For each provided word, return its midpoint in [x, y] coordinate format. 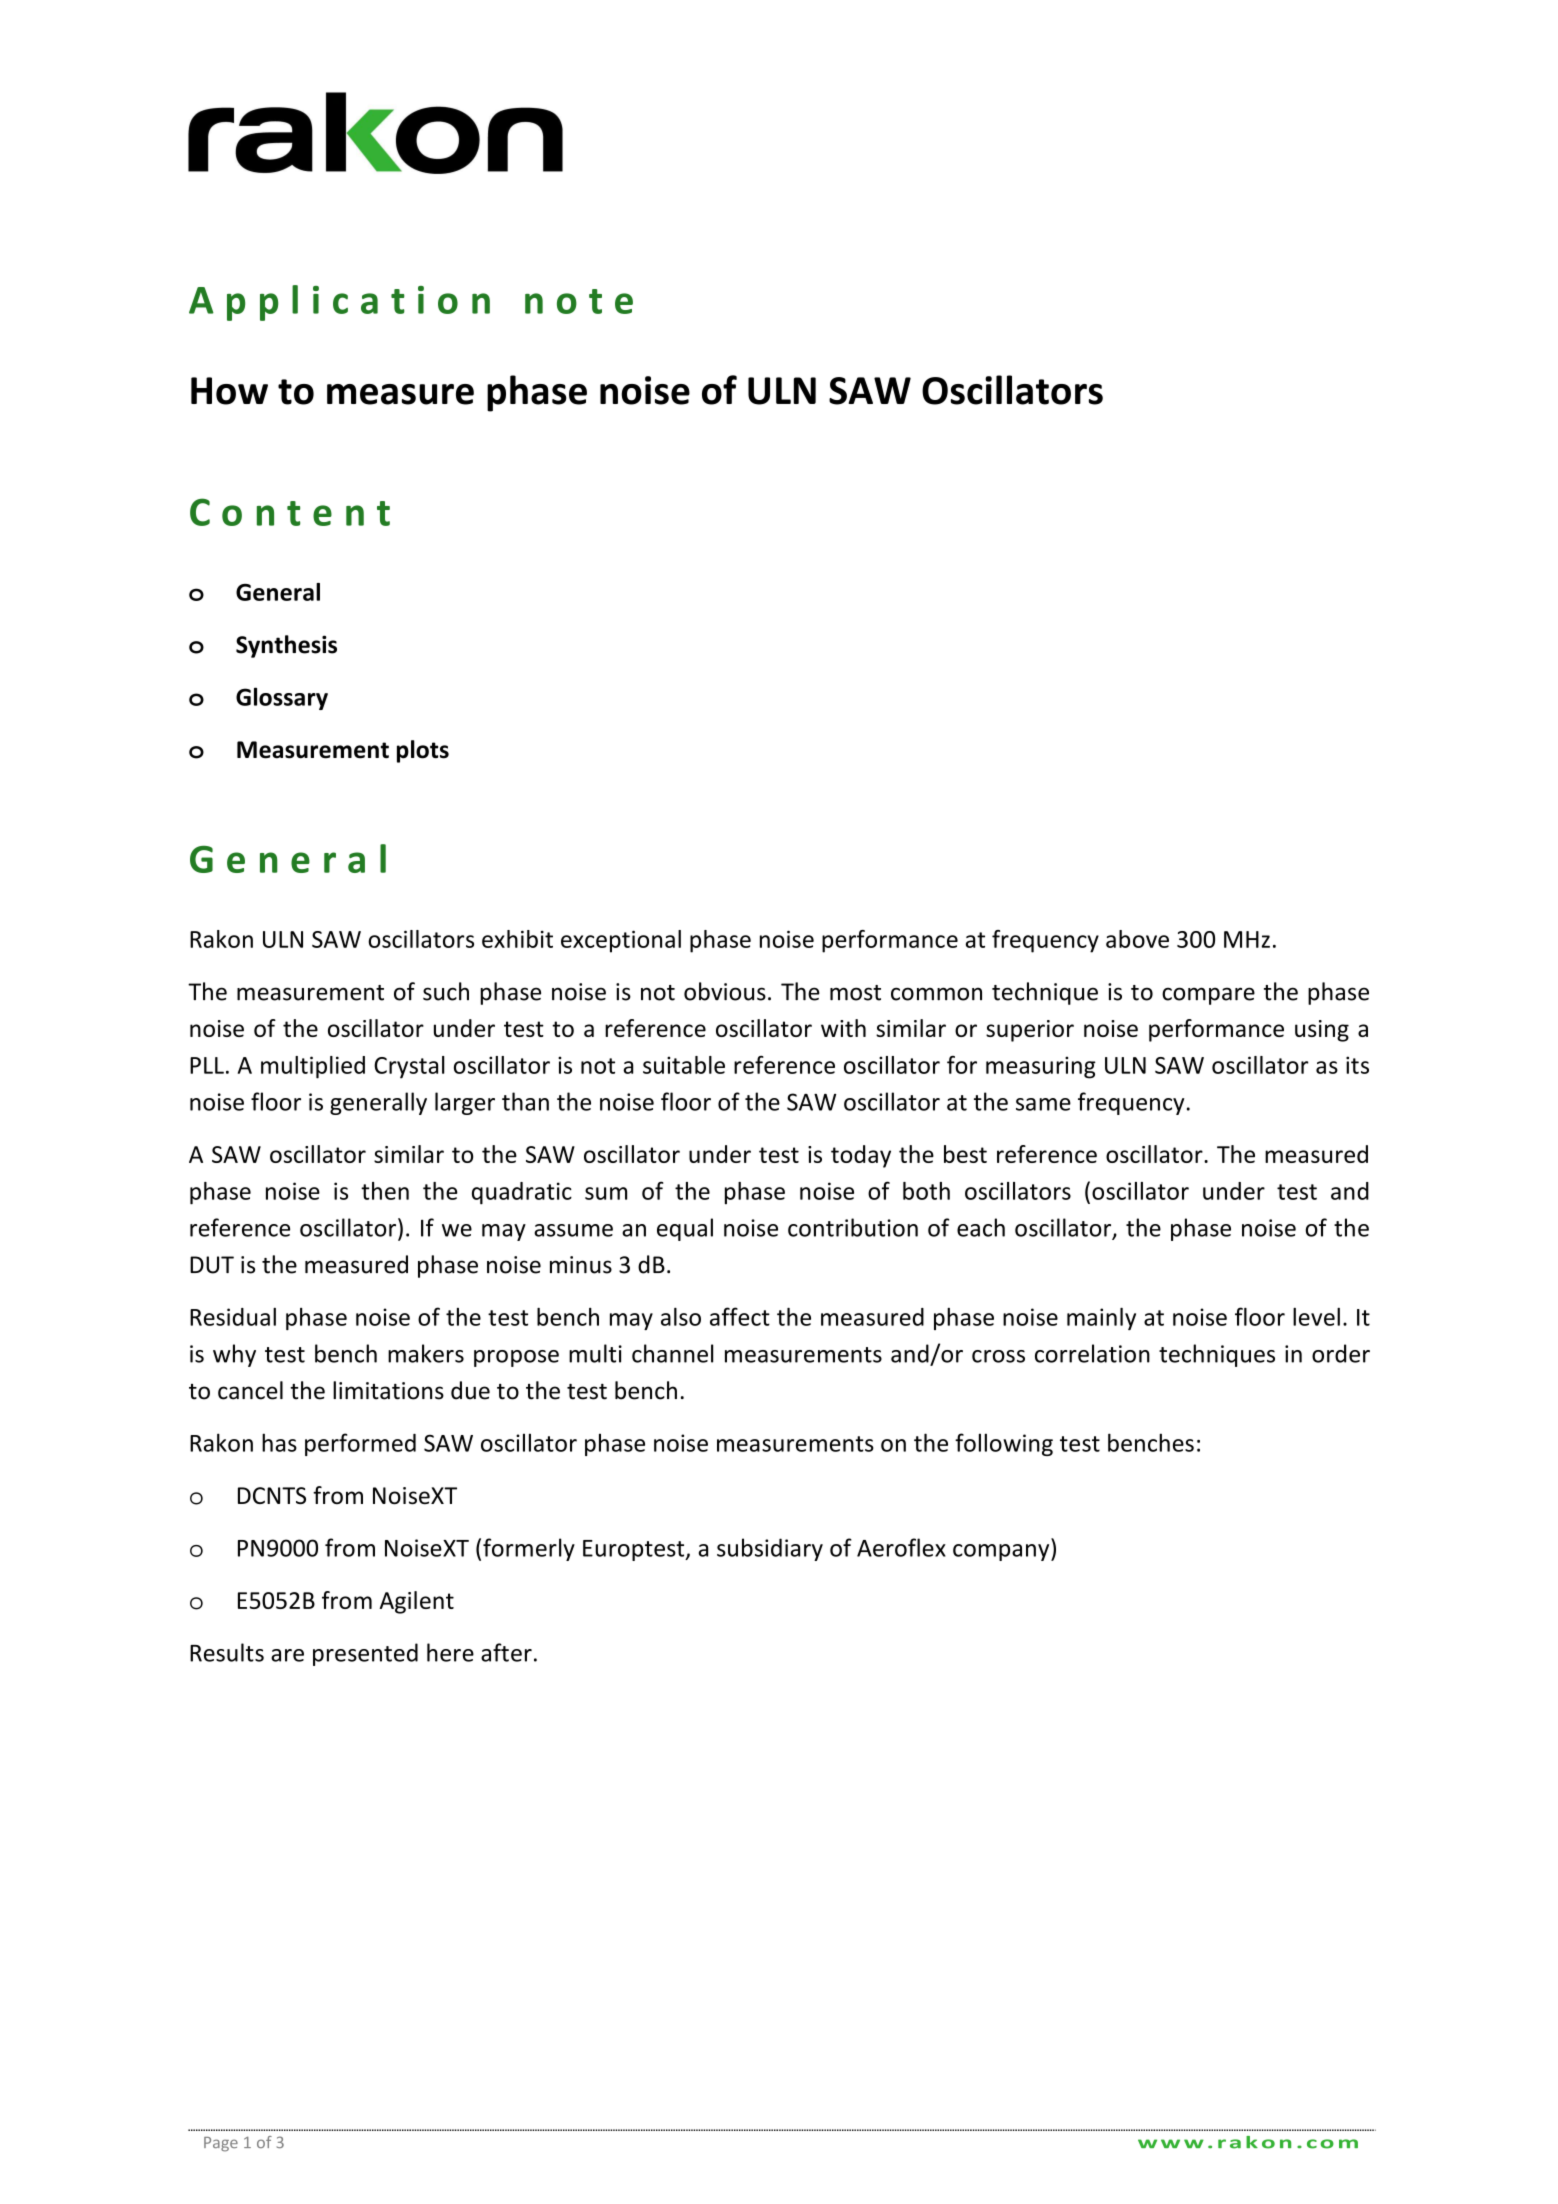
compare [1208, 996]
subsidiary [770, 1549]
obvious [725, 991]
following [1004, 1444]
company [1002, 1552]
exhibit [517, 939]
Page [221, 2144]
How [229, 391]
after [506, 1652]
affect [740, 1316]
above [1137, 939]
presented [365, 1654]
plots [423, 751]
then [385, 1191]
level [1316, 1317]
